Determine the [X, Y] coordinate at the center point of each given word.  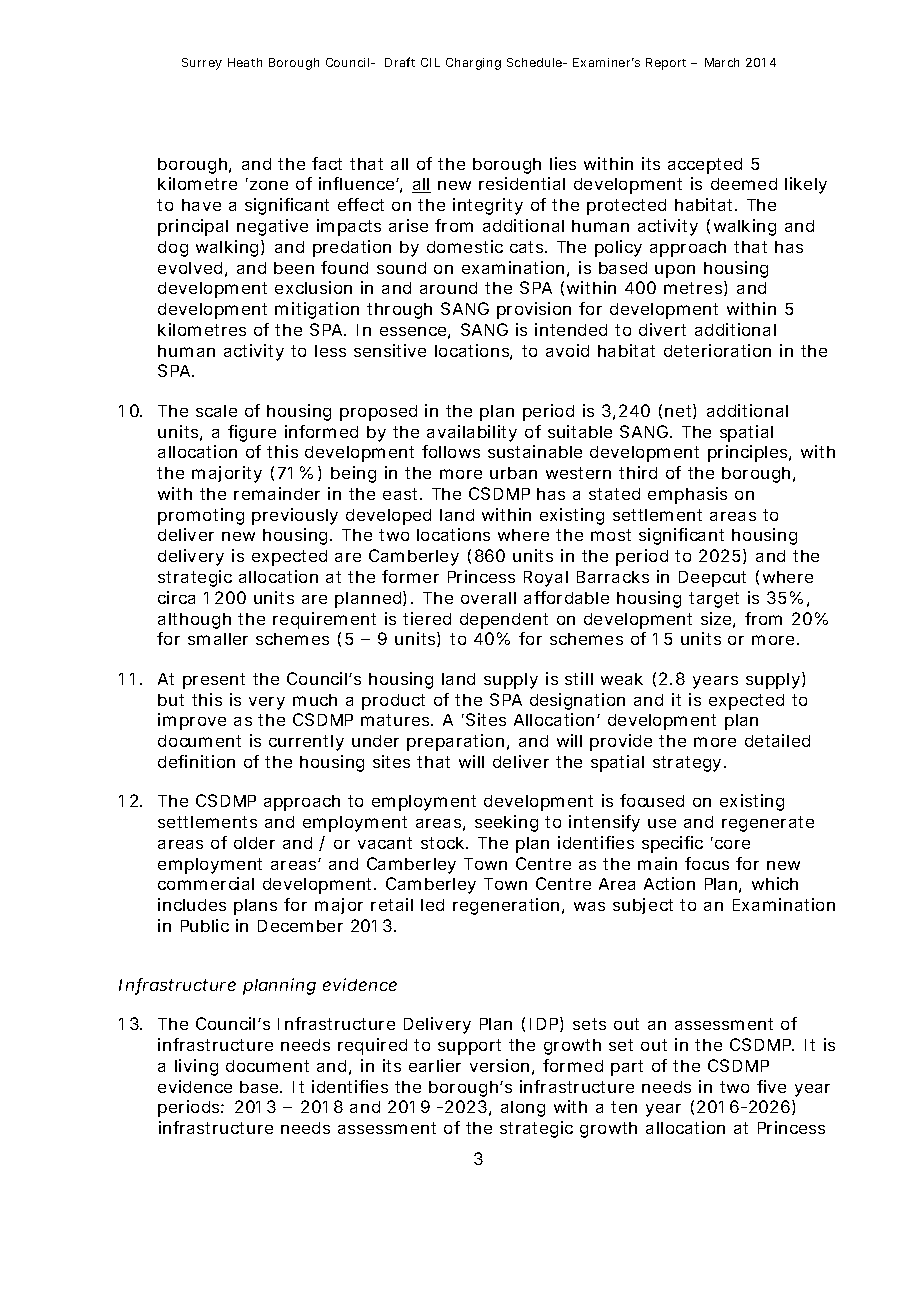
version [499, 1065]
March [722, 62]
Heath [245, 62]
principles [749, 453]
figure [252, 433]
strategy [687, 764]
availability [472, 433]
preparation [455, 742]
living [196, 1067]
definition [196, 761]
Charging [473, 64]
